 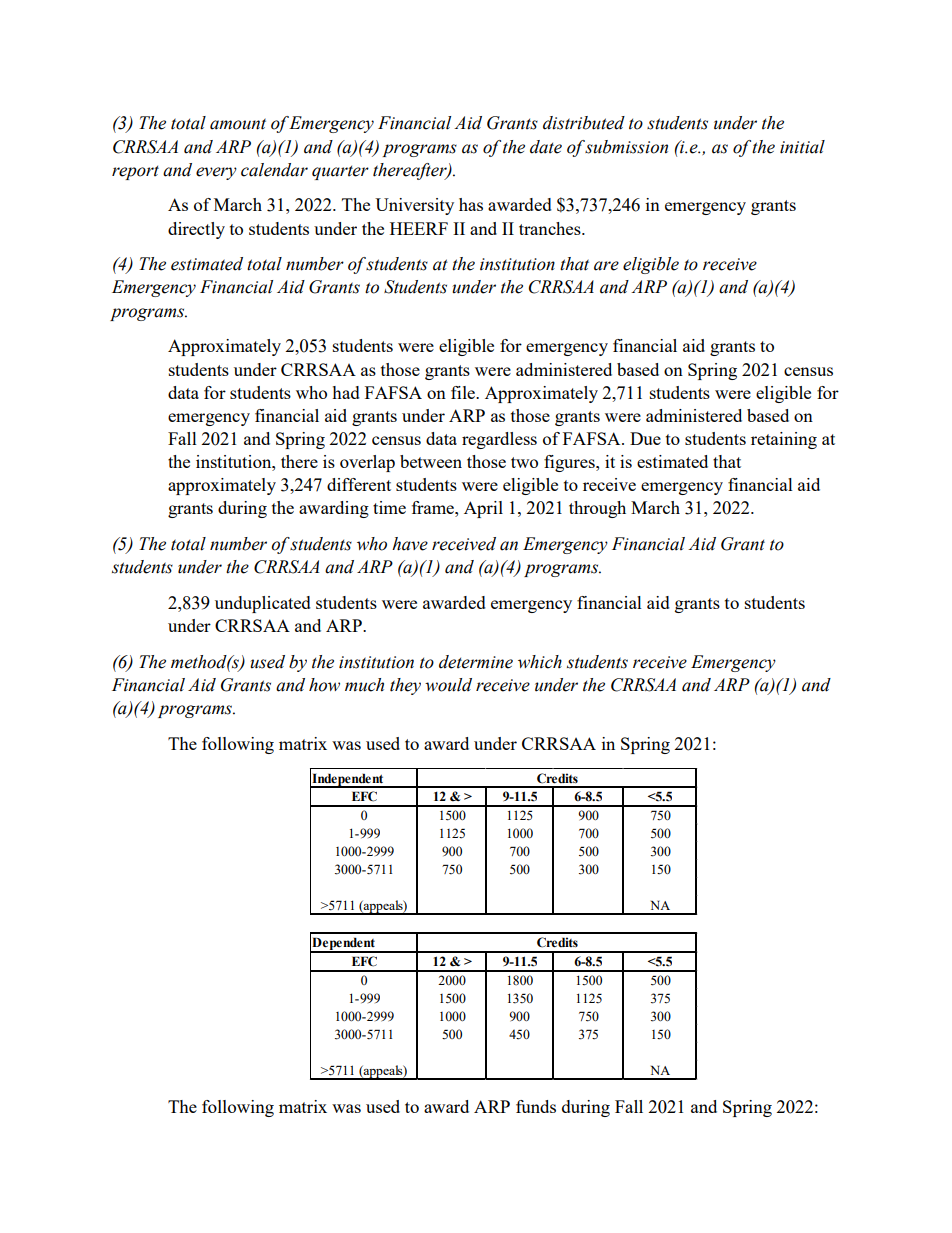 What do you see at coordinates (540, 662) in the image?
I see `which` at bounding box center [540, 662].
